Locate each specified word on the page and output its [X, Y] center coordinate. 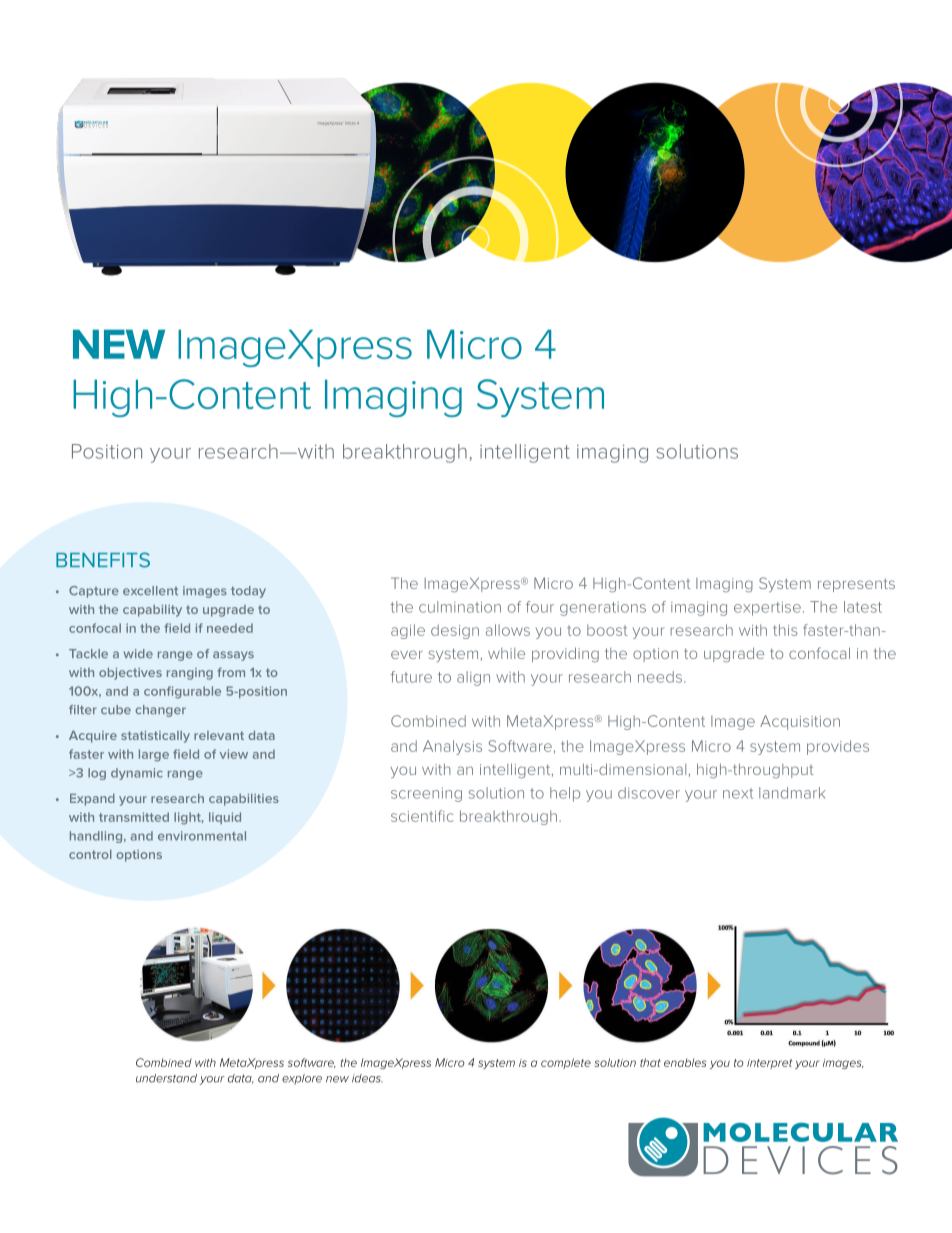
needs [660, 677]
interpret [769, 1064]
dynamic [137, 774]
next [738, 793]
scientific [422, 816]
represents [856, 585]
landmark [792, 793]
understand [166, 1078]
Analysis [452, 747]
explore [302, 1079]
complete [566, 1063]
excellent [150, 590]
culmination [460, 607]
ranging [190, 674]
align [473, 678]
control [90, 854]
